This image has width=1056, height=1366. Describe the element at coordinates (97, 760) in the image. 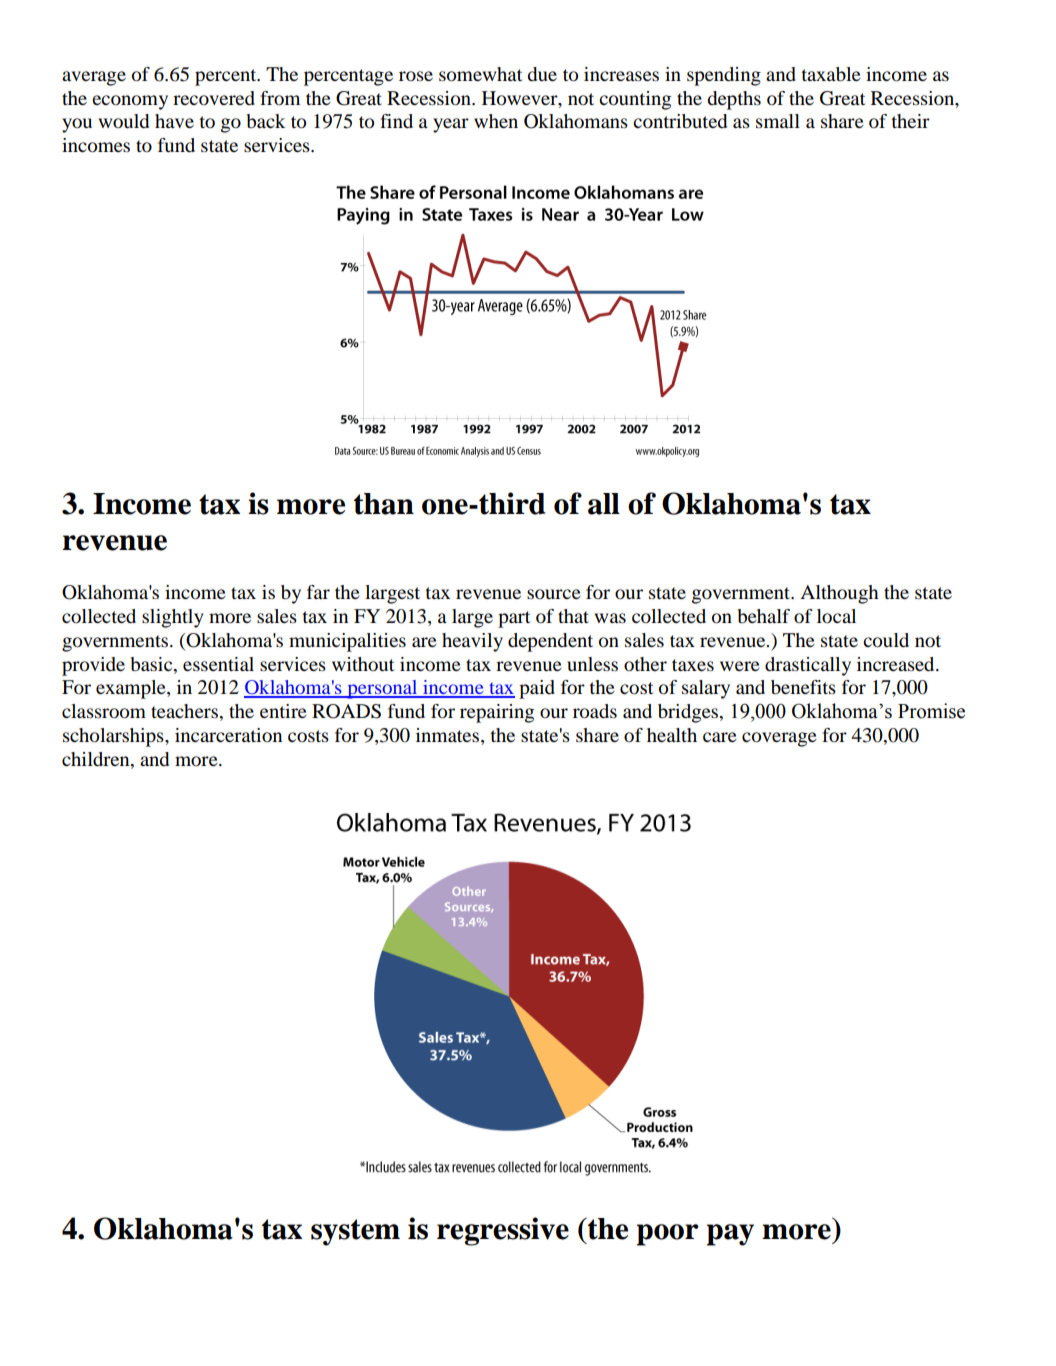

I see `children` at that location.
